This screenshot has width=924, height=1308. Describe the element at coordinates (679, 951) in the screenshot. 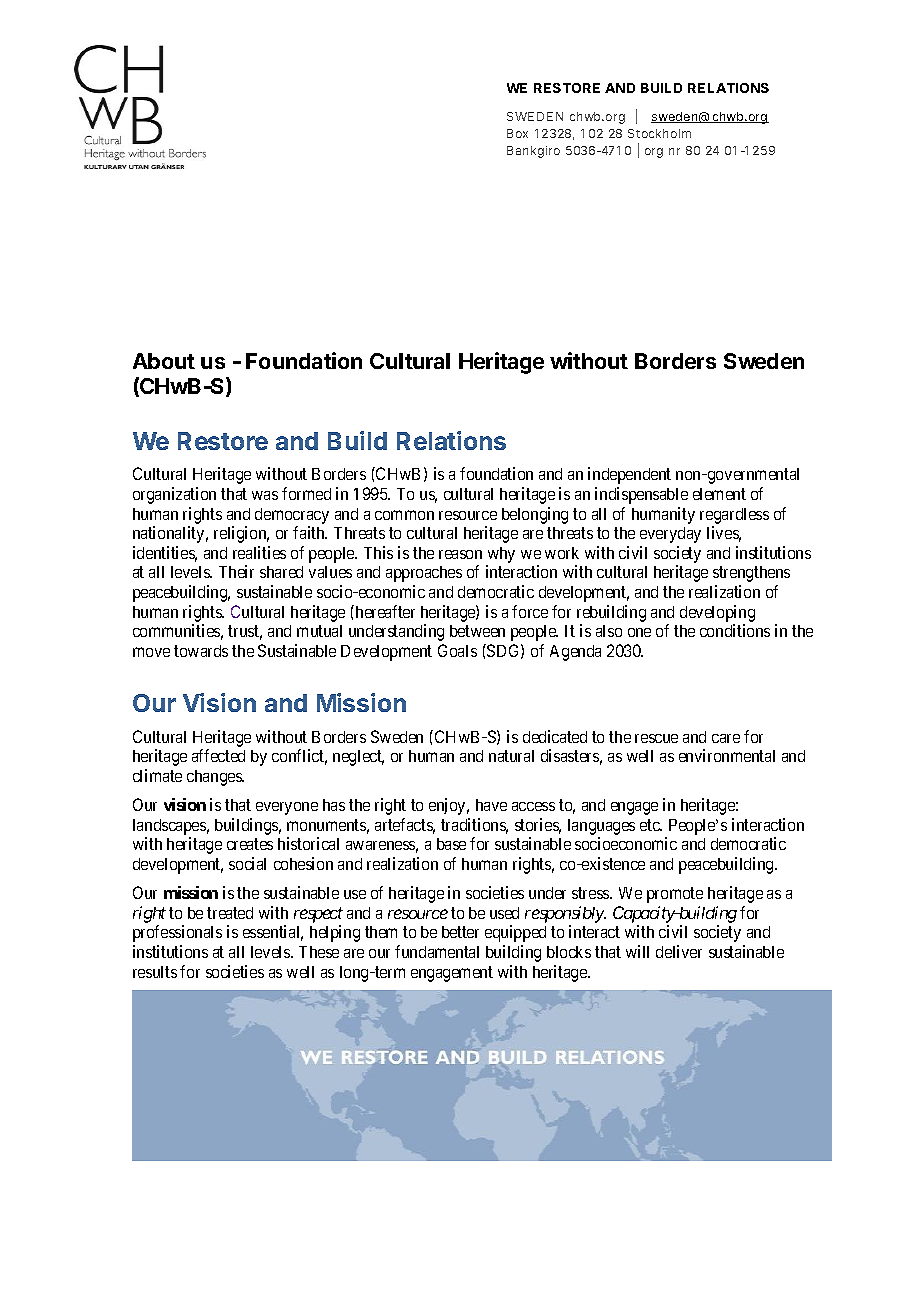

I see `deliver` at that location.
